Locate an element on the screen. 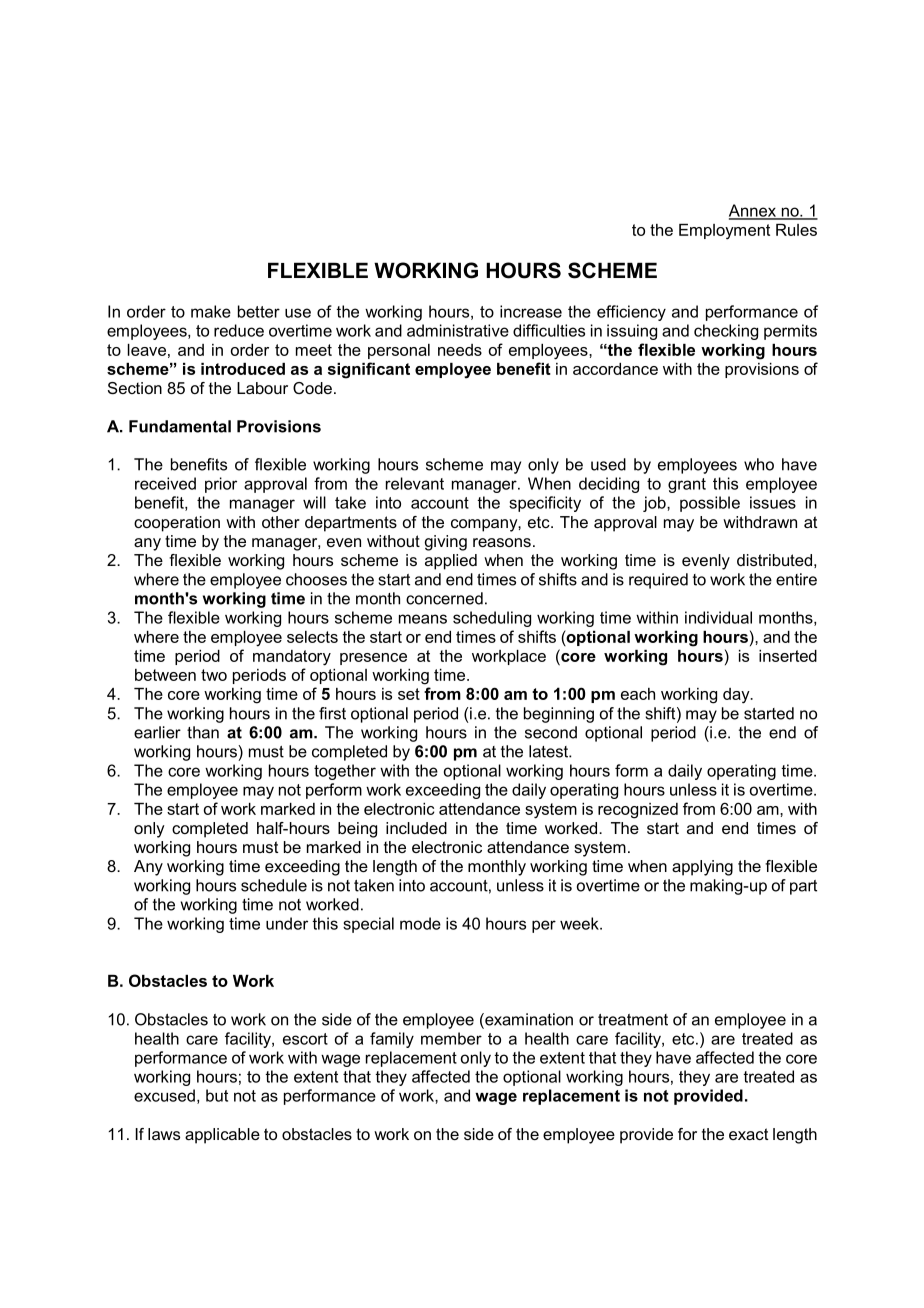 The image size is (924, 1308). member is located at coordinates (451, 1038).
